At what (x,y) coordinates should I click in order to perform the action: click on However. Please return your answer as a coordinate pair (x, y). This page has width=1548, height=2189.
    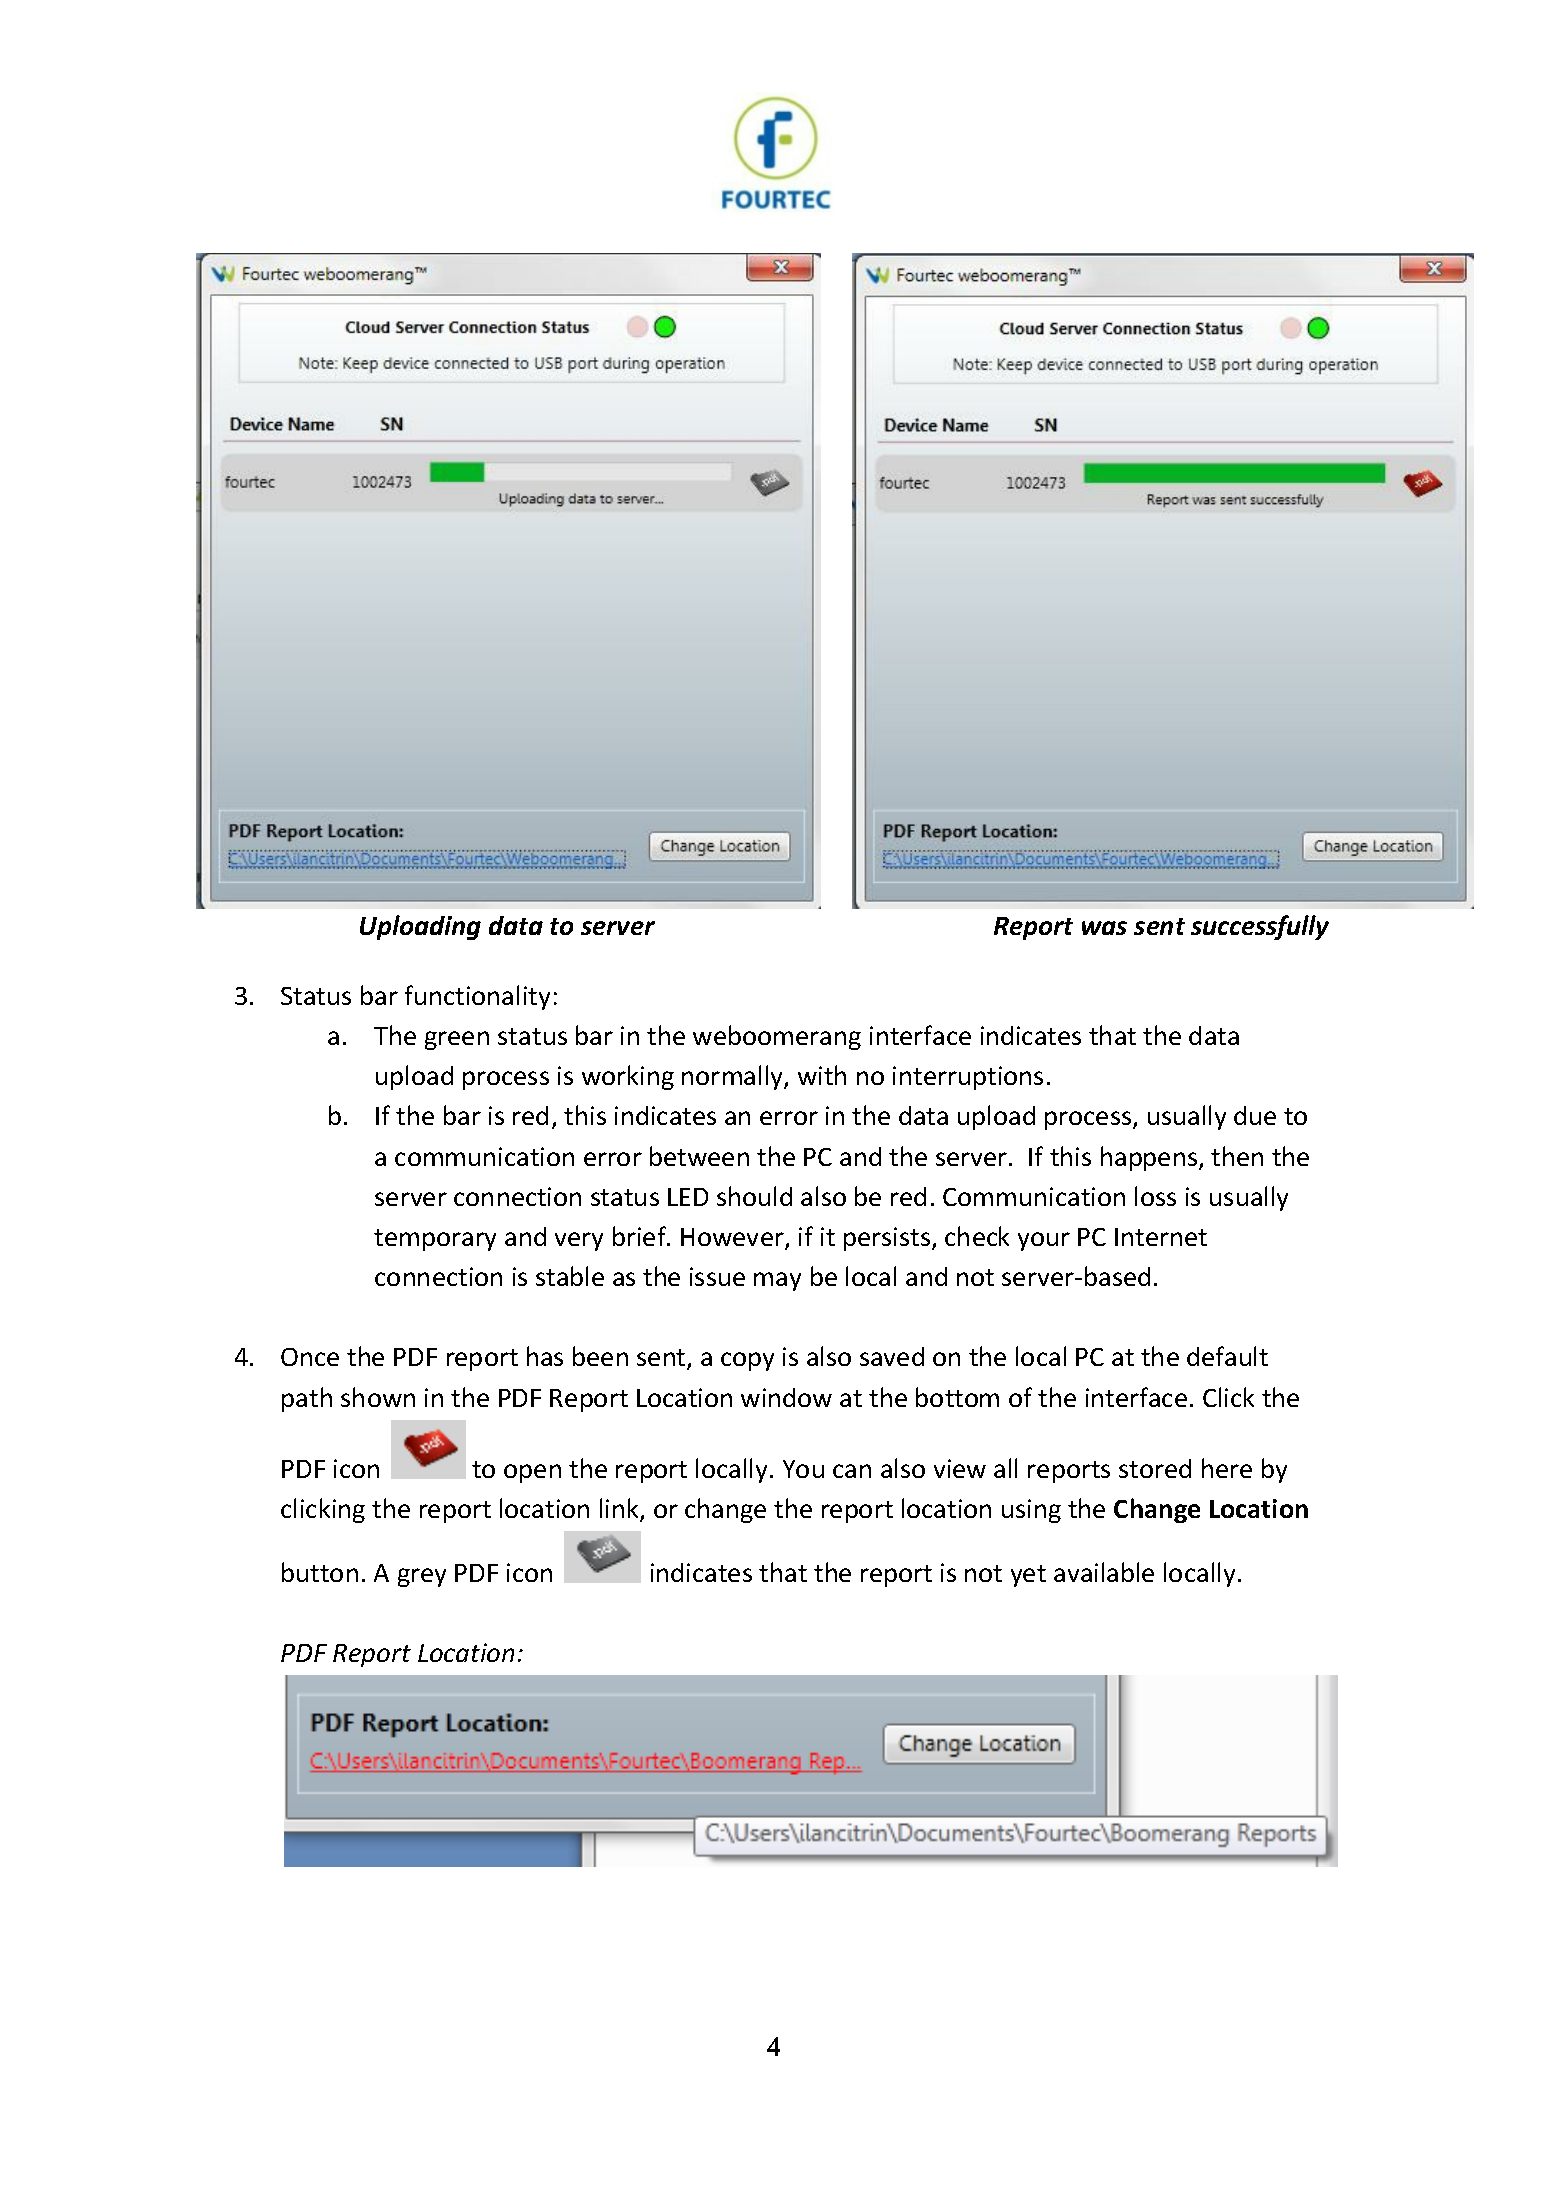
    Looking at the image, I should click on (733, 1238).
